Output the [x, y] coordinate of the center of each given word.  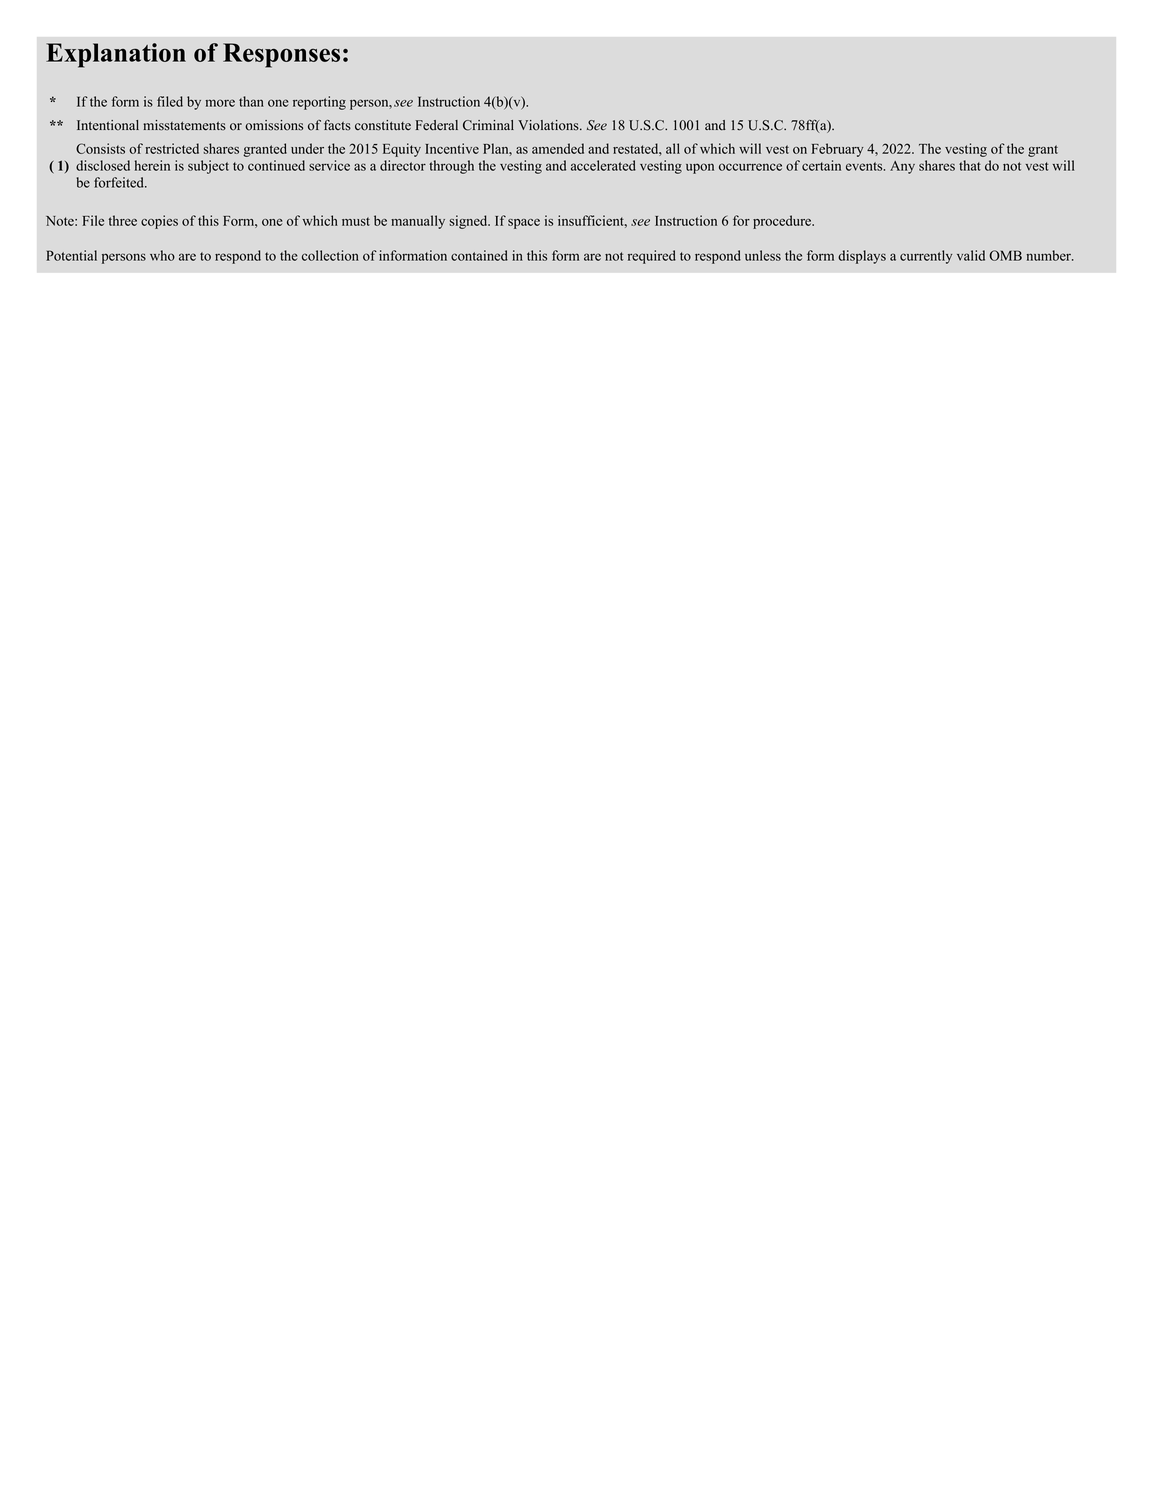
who [162, 255]
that [970, 165]
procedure [783, 222]
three [123, 220]
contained [479, 255]
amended [558, 148]
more [220, 103]
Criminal [488, 125]
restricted [172, 148]
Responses [281, 55]
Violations [549, 125]
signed [469, 222]
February [837, 150]
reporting [319, 103]
